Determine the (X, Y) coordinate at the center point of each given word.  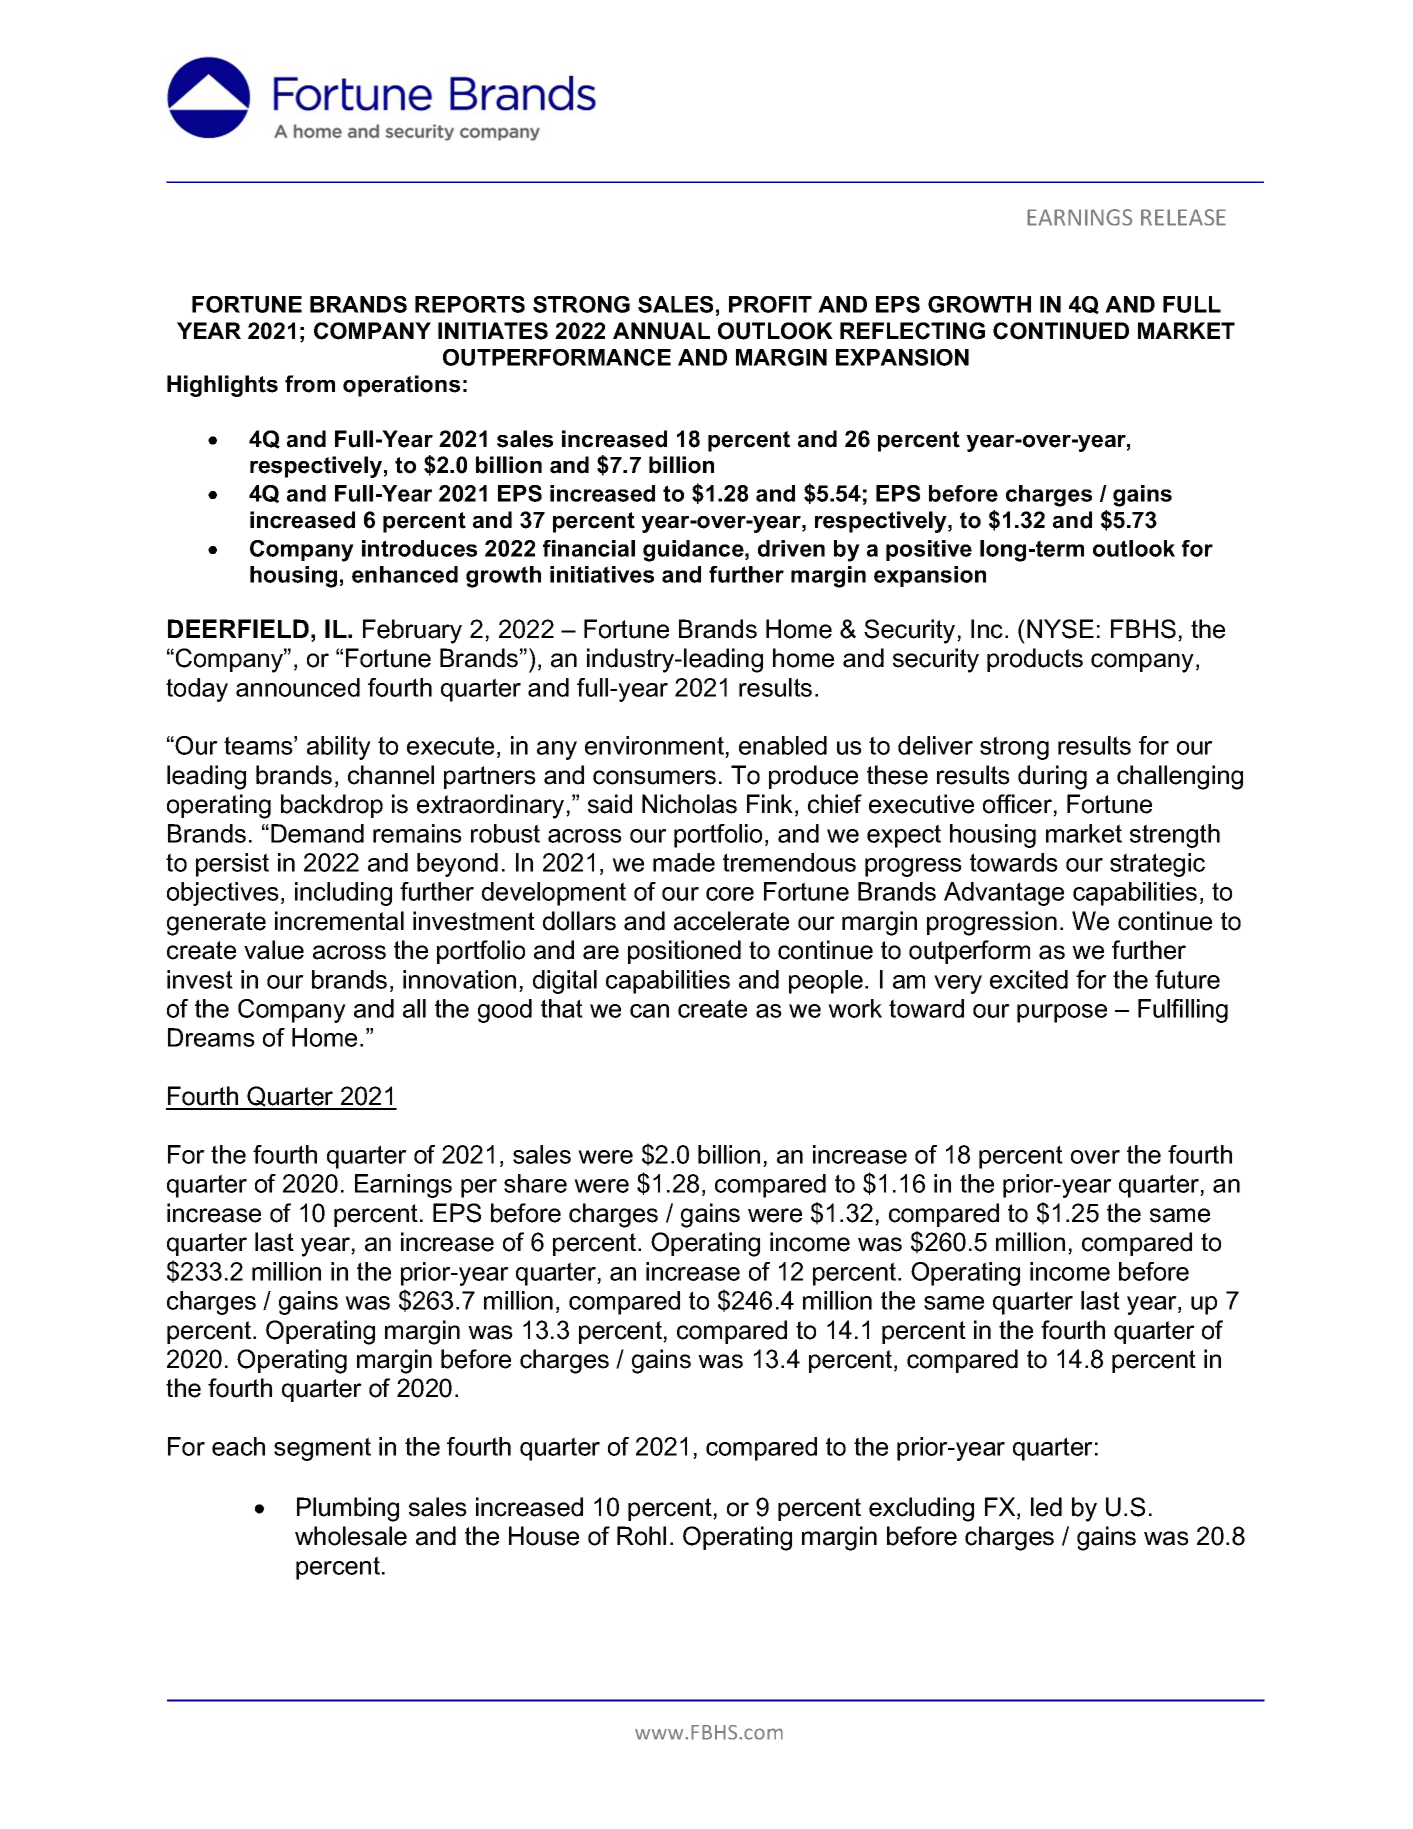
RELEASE (1183, 217)
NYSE (1060, 629)
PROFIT (770, 304)
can (649, 1011)
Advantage (1004, 894)
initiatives (602, 574)
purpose (1062, 1013)
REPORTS (470, 304)
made (684, 862)
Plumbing (348, 1509)
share (535, 1183)
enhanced (405, 574)
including (343, 894)
